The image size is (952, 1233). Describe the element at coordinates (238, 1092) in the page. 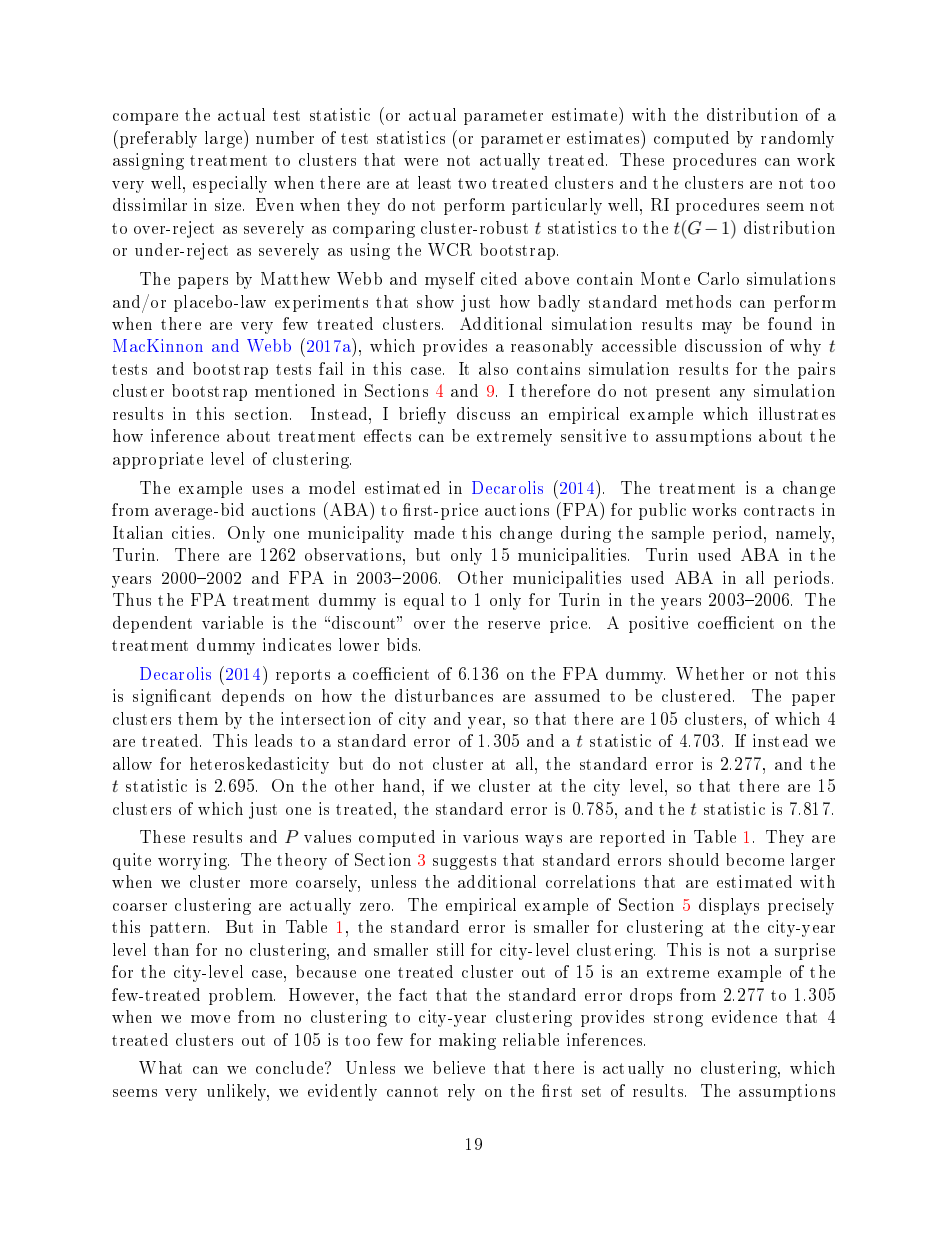

I see `unlikely` at that location.
